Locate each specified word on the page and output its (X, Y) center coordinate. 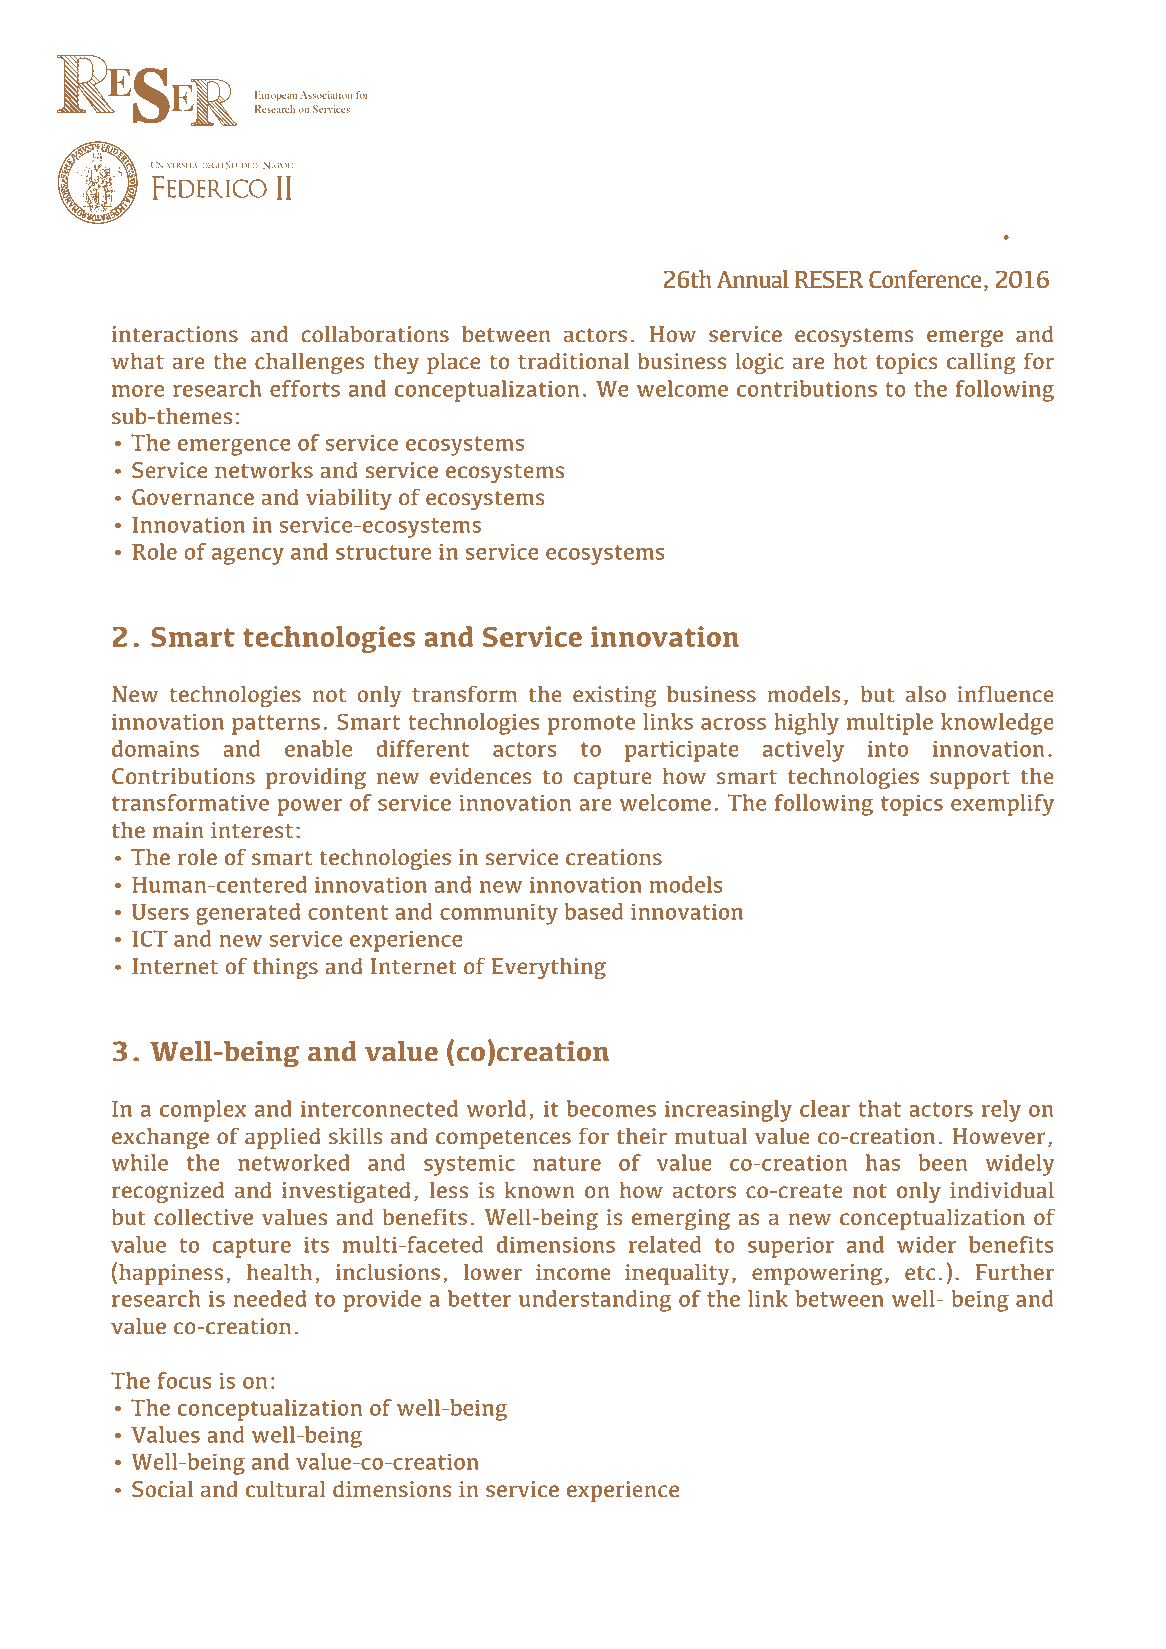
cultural (286, 1488)
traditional (573, 360)
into (888, 748)
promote (591, 725)
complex (203, 1111)
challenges (310, 363)
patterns (276, 725)
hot (850, 360)
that (880, 1108)
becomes (611, 1108)
